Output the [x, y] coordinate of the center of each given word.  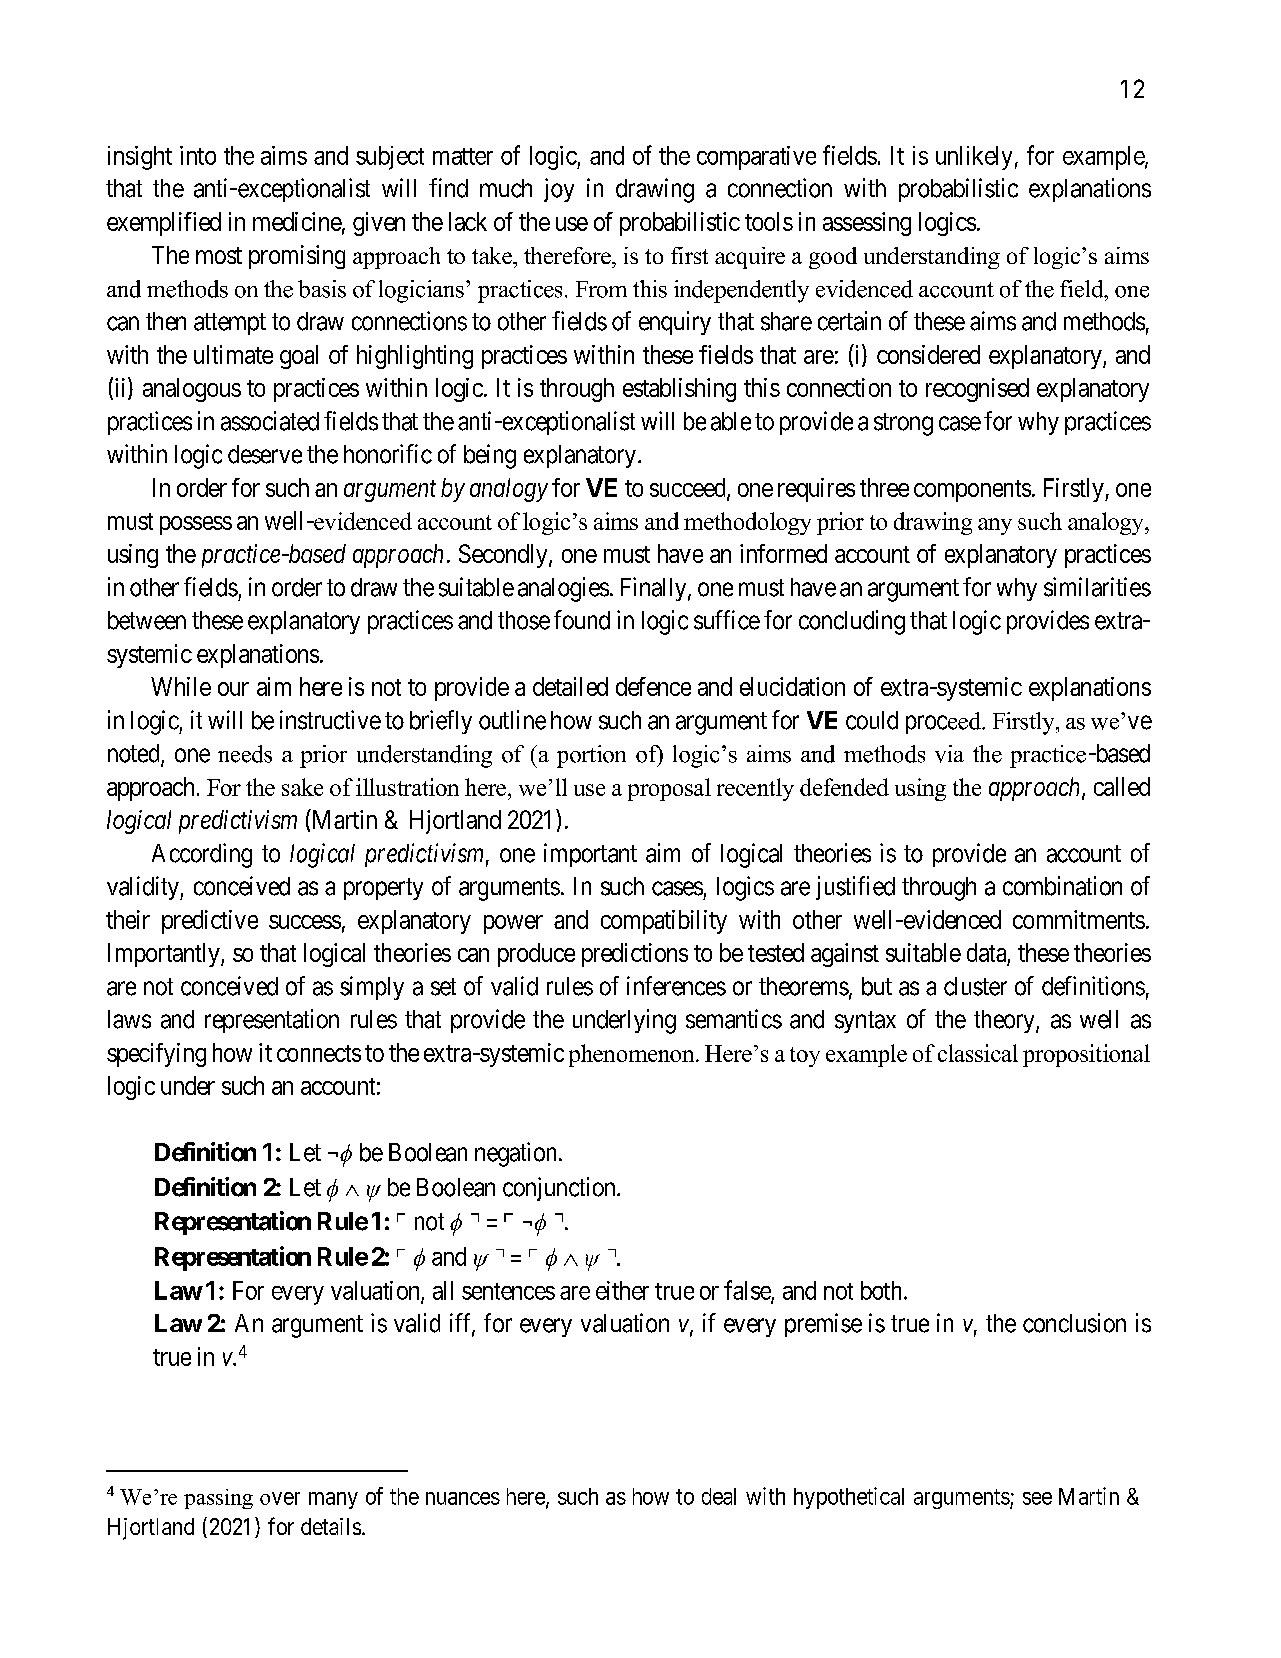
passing [218, 1499]
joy [559, 190]
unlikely [974, 158]
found [582, 620]
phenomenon [633, 1055]
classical [978, 1053]
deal [719, 1496]
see [1037, 1498]
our [233, 689]
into [198, 155]
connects [319, 1053]
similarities [1097, 587]
